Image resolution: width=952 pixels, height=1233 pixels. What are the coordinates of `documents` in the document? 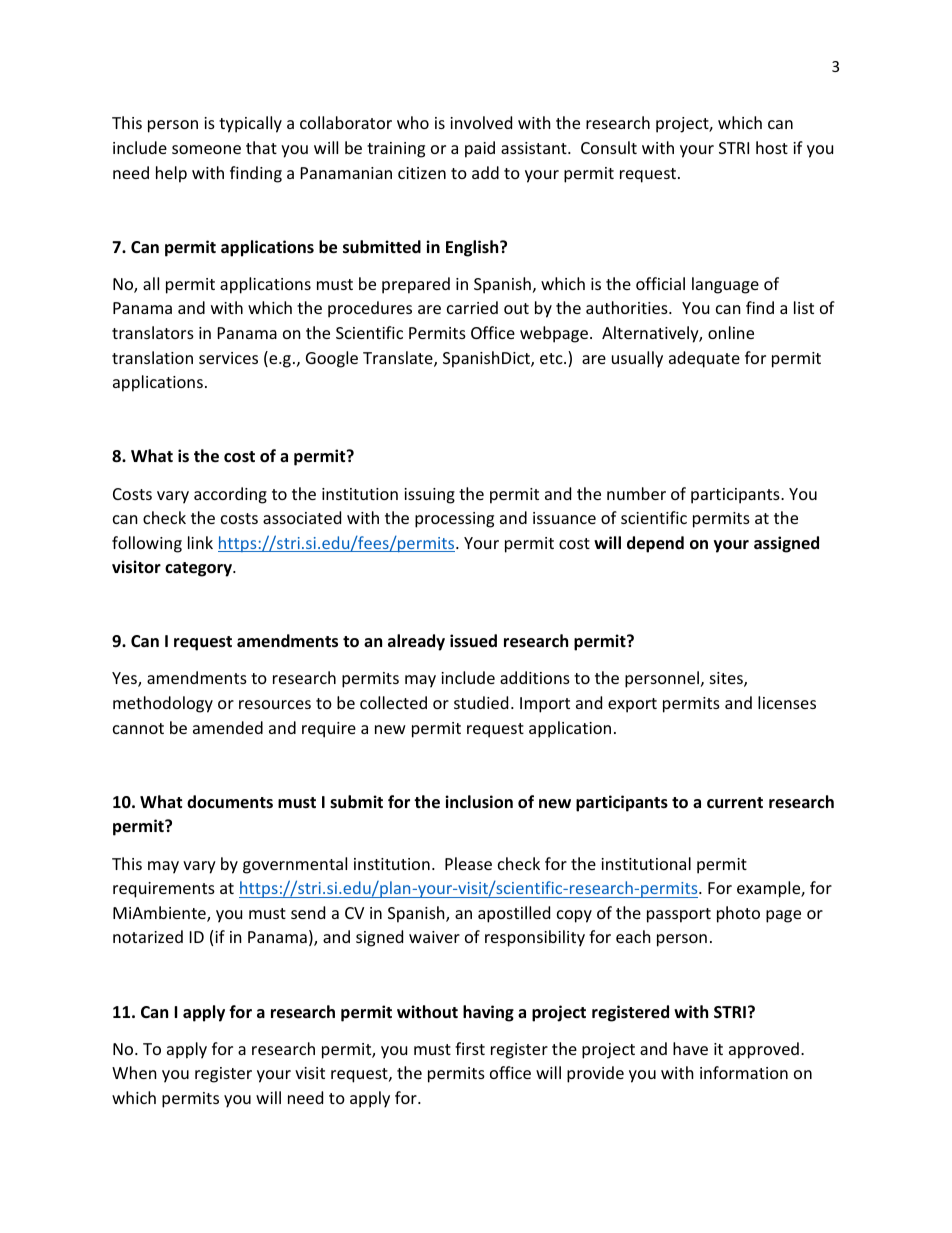 It's located at (230, 801).
